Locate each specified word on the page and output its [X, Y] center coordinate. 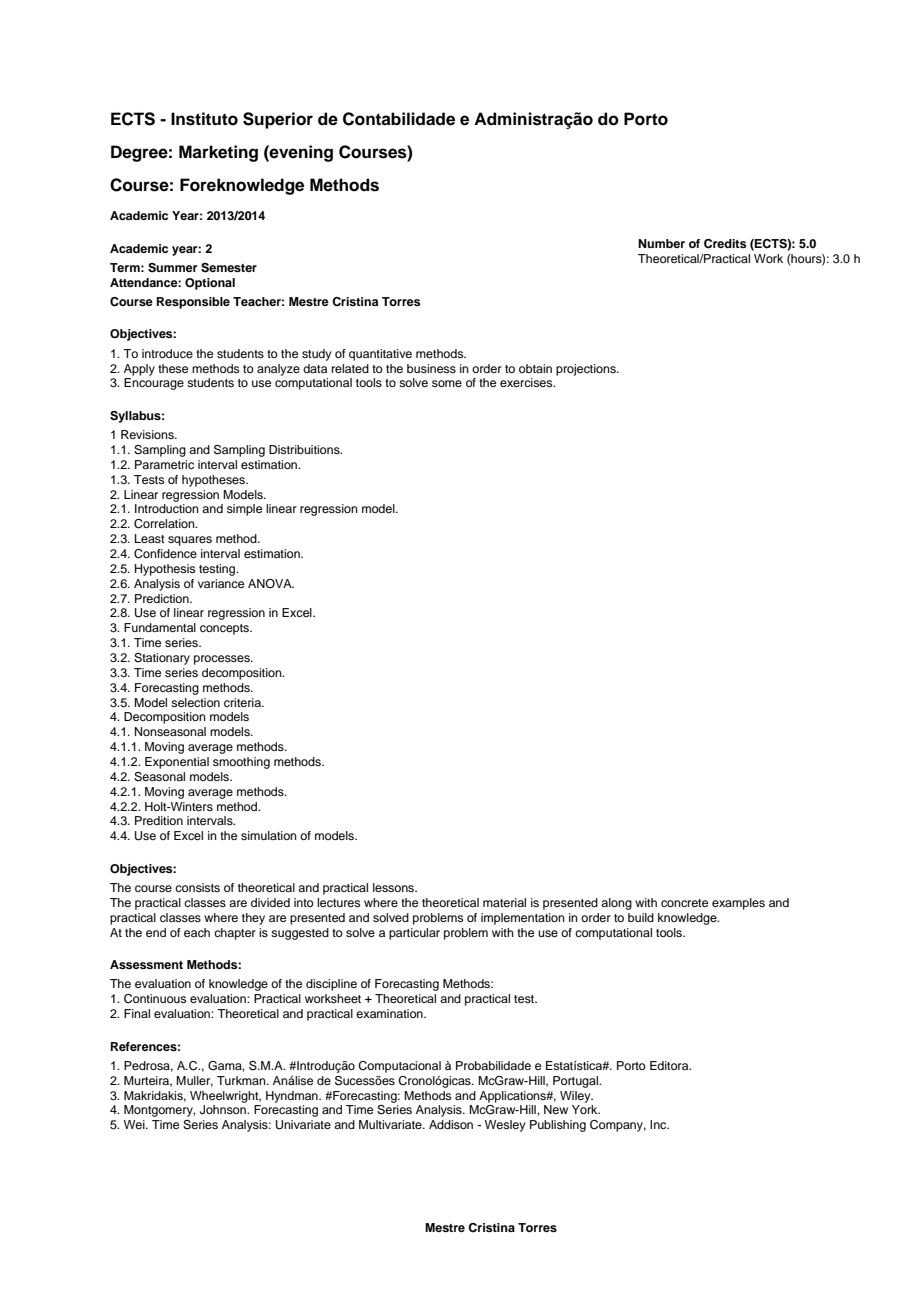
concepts [226, 629]
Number [661, 243]
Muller [194, 1081]
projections [587, 370]
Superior [278, 120]
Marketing [218, 153]
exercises [527, 382]
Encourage [154, 384]
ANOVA [271, 583]
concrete [684, 903]
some [447, 383]
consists [197, 887]
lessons [395, 887]
